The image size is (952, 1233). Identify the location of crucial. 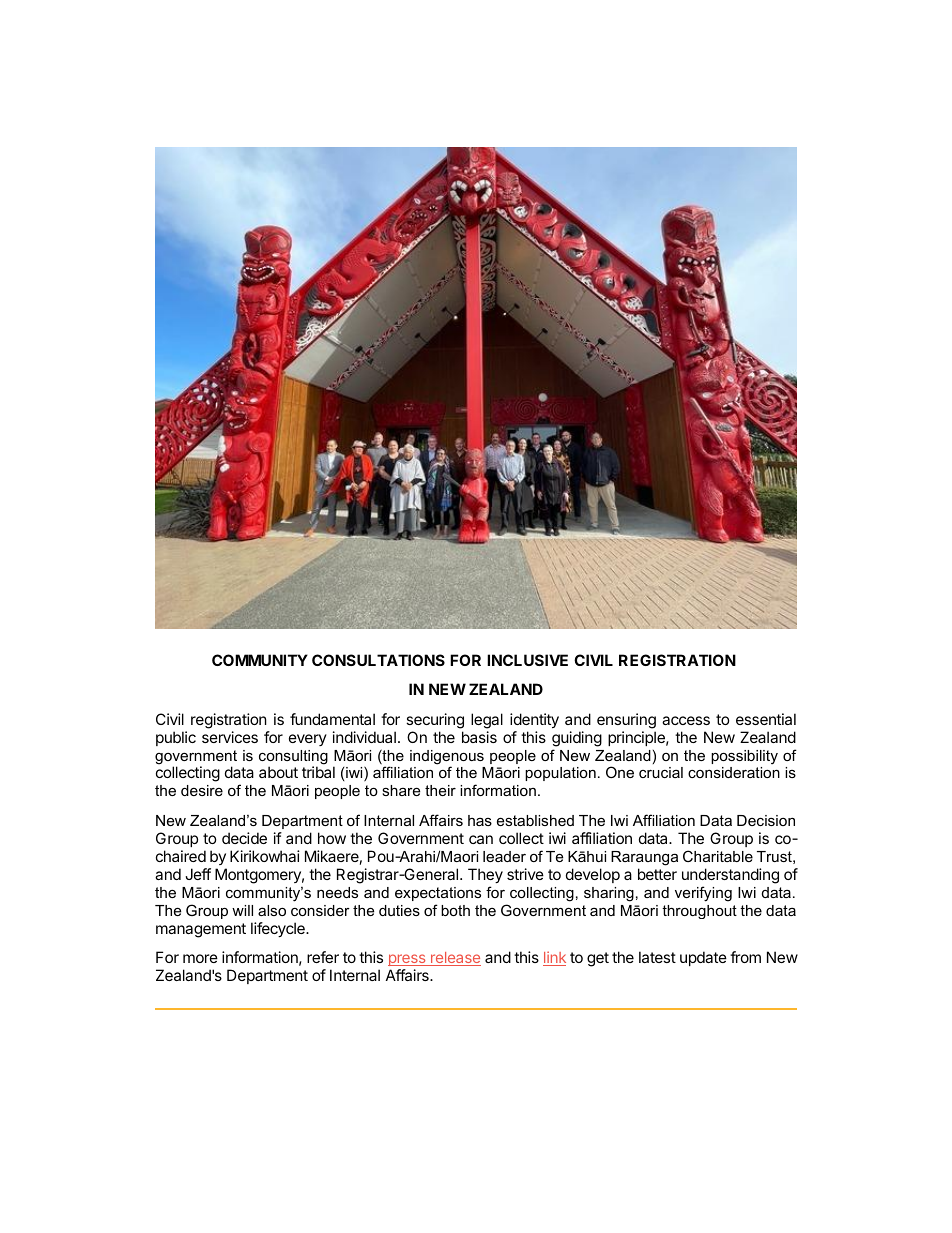
(661, 772).
